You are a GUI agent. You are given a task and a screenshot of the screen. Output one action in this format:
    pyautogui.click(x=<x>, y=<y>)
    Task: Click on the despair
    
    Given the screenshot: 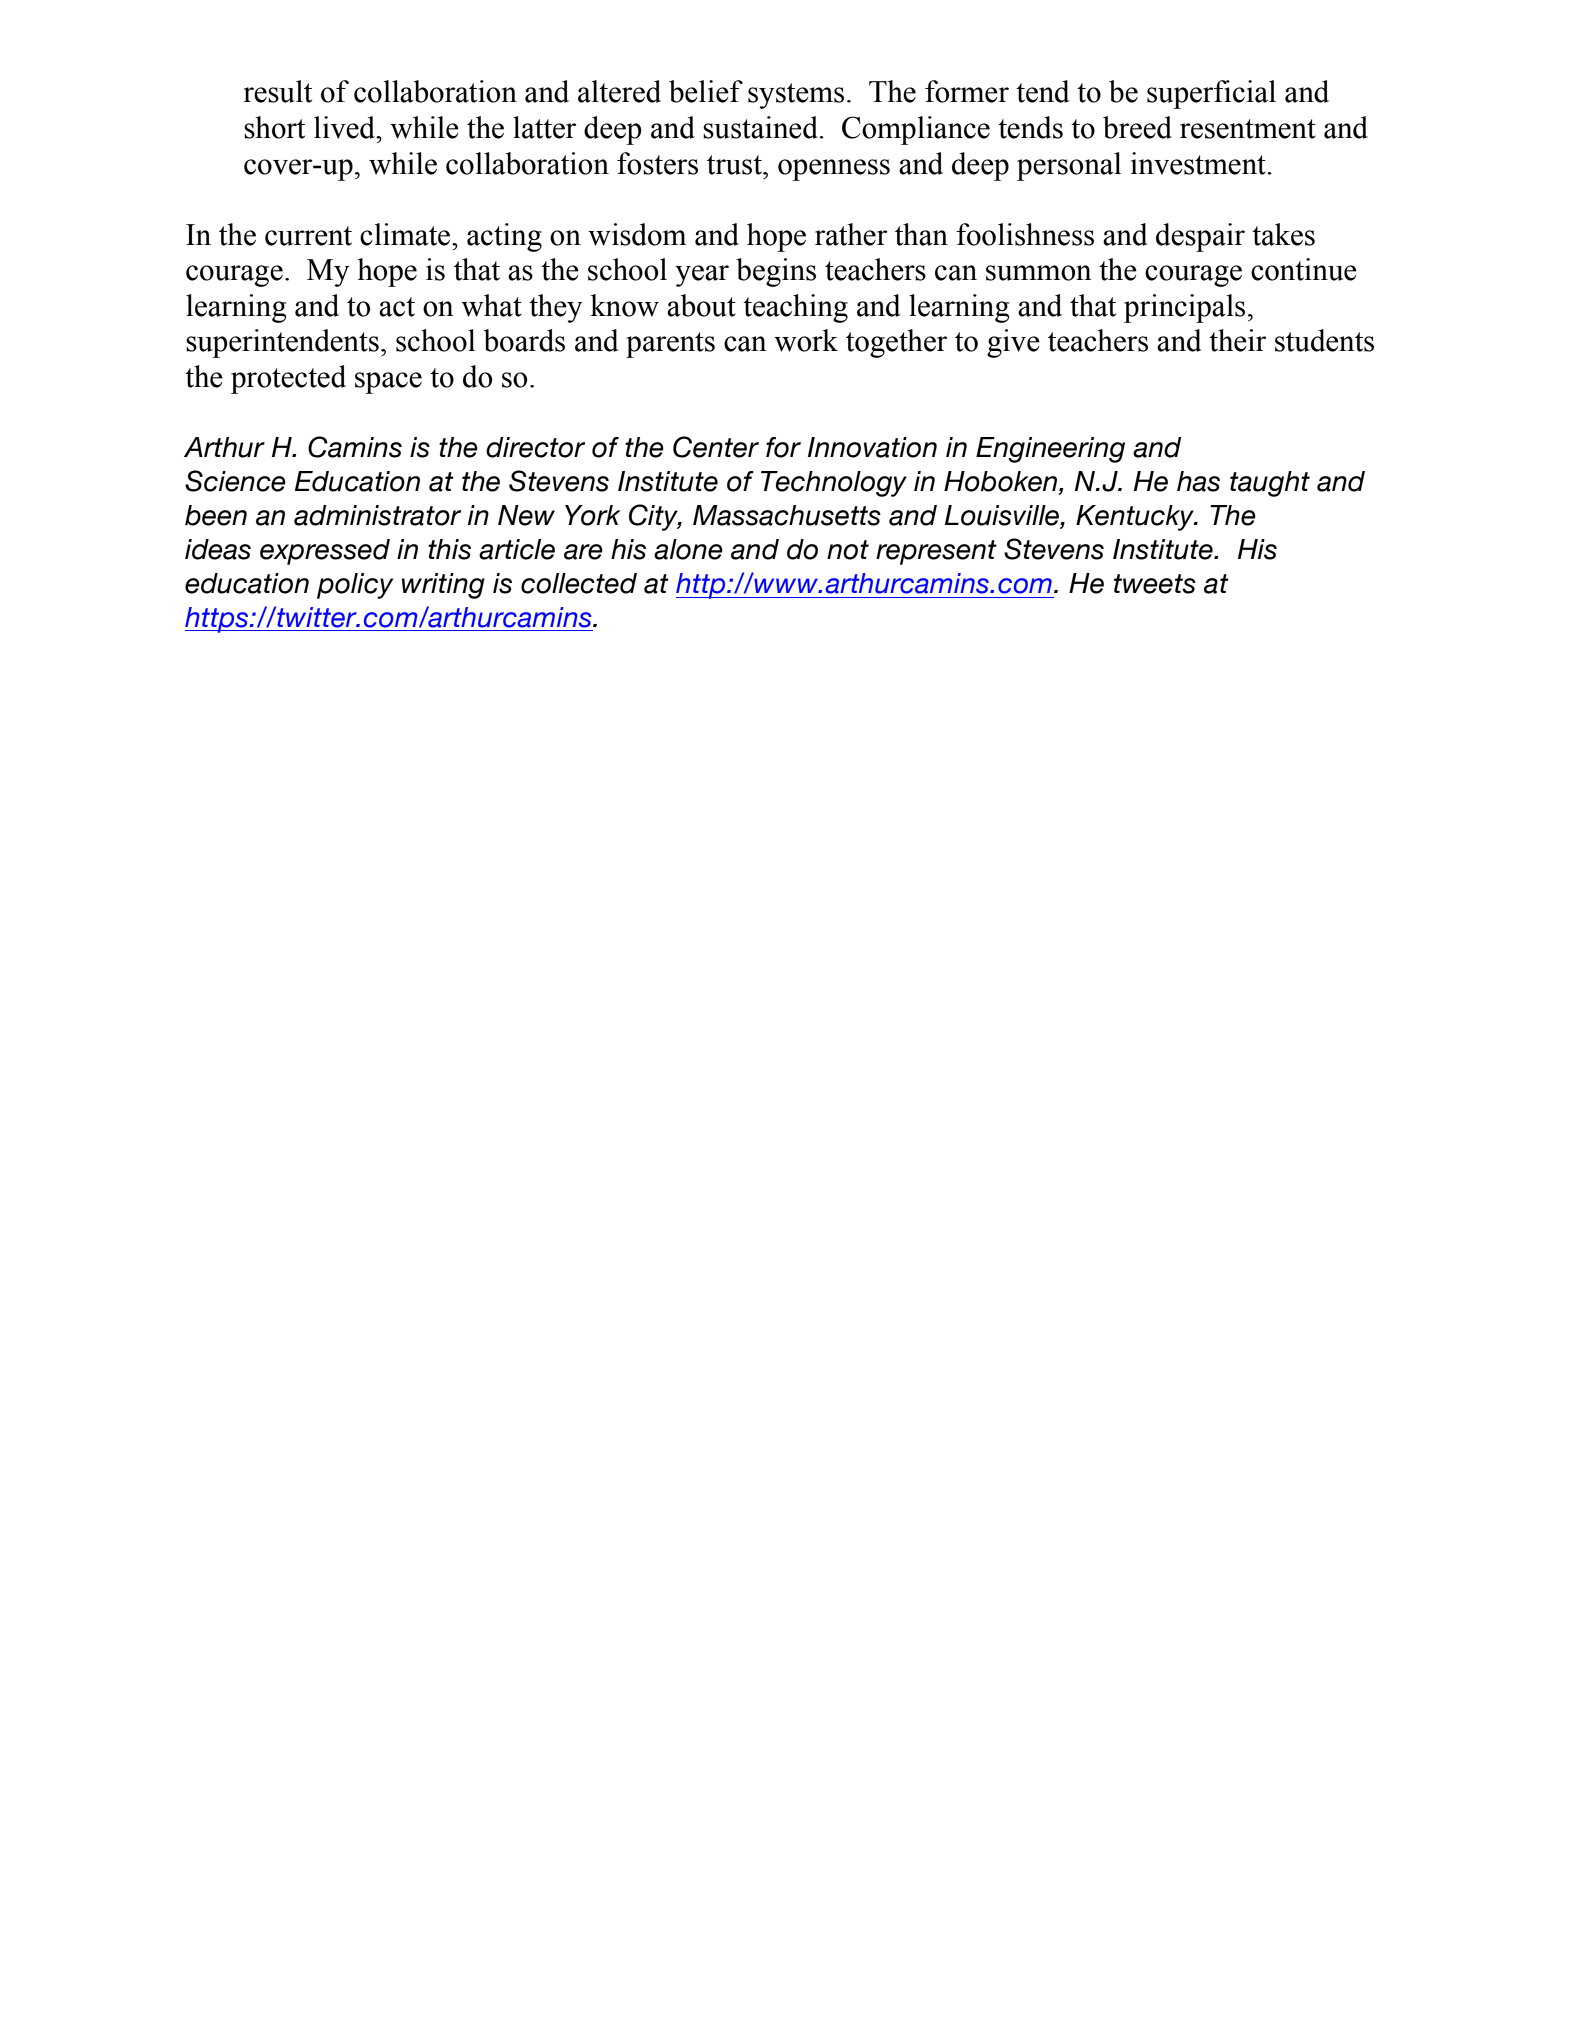 What is the action you would take?
    pyautogui.click(x=1200, y=237)
